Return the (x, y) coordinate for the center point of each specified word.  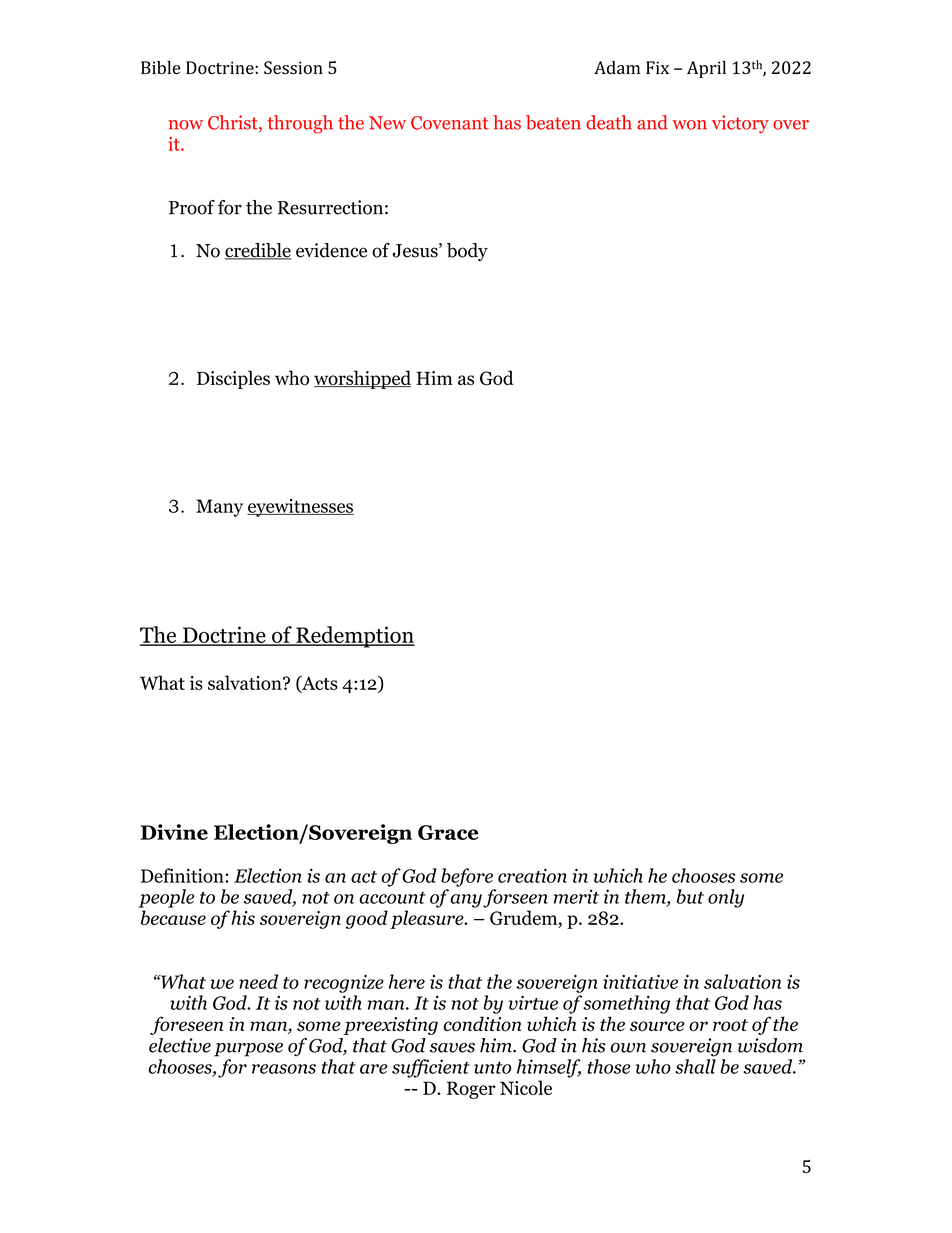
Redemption (354, 637)
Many (219, 508)
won (689, 125)
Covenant (450, 123)
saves (452, 1048)
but (690, 896)
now (186, 125)
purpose (248, 1050)
